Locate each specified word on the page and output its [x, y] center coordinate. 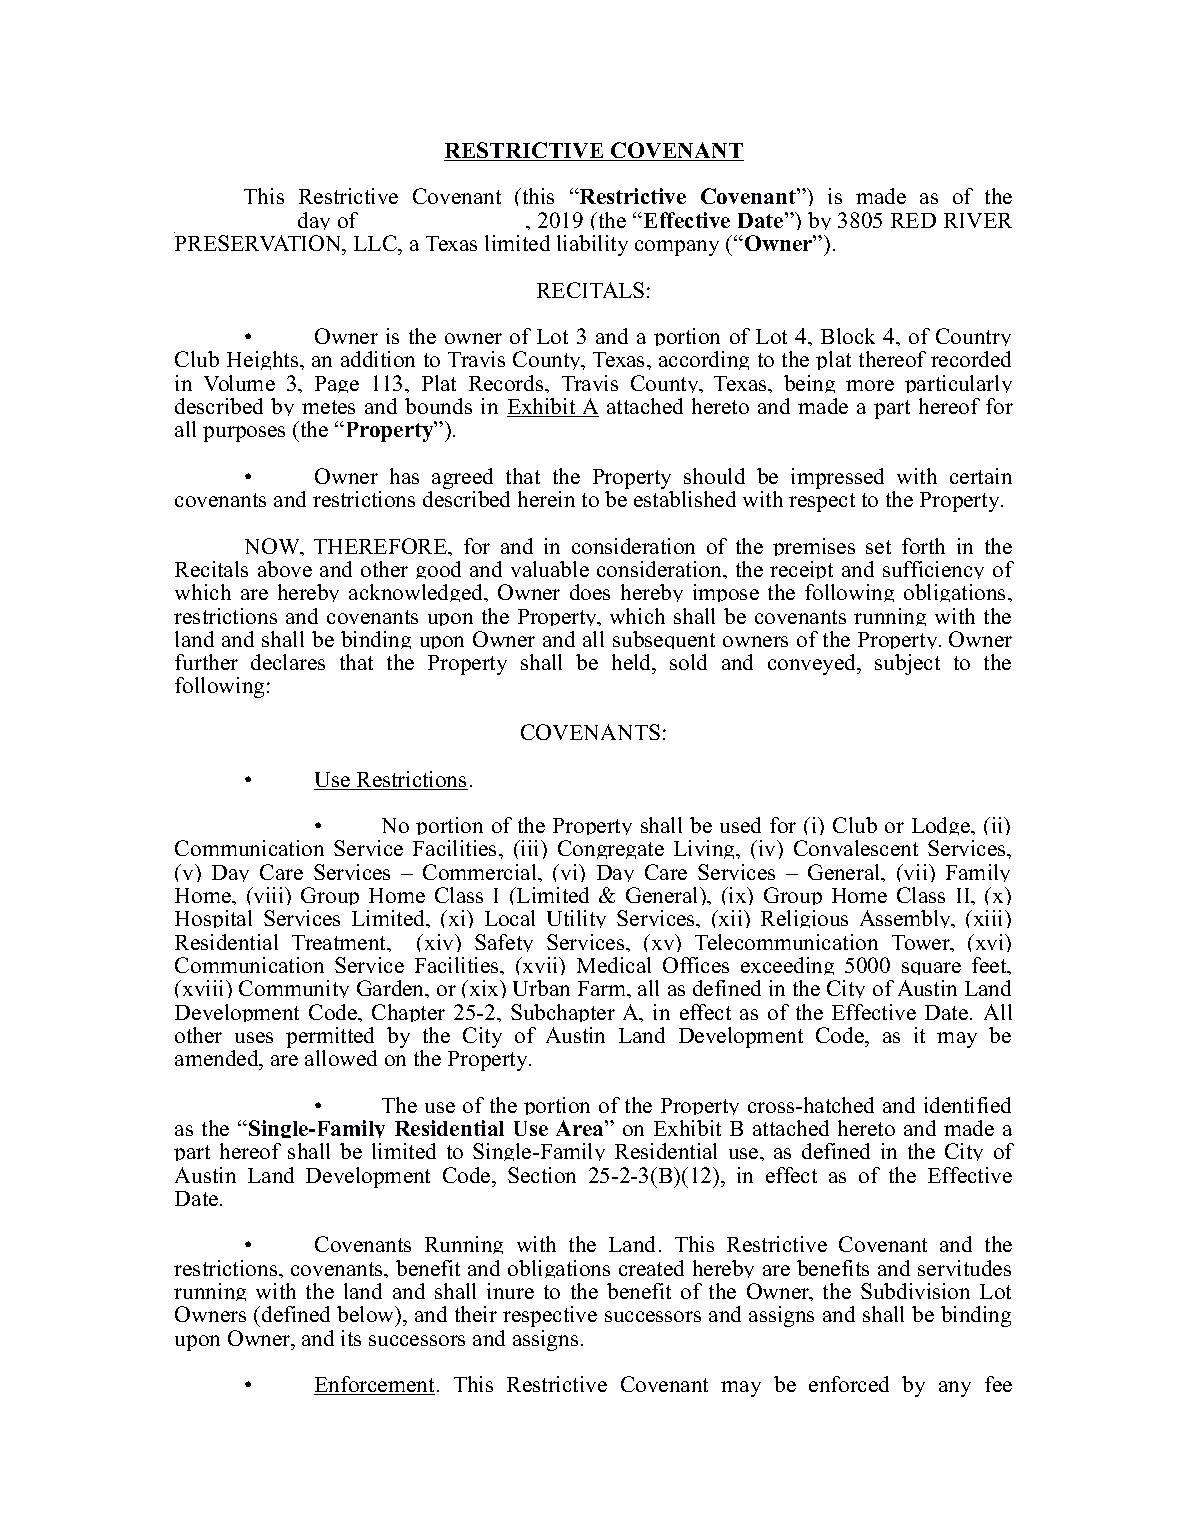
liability [592, 245]
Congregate [611, 849]
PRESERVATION [259, 243]
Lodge [942, 829]
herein [546, 499]
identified [967, 1105]
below [367, 1316]
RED [913, 220]
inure [510, 1291]
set [878, 547]
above [285, 569]
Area [581, 1128]
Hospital [213, 919]
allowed [341, 1058]
